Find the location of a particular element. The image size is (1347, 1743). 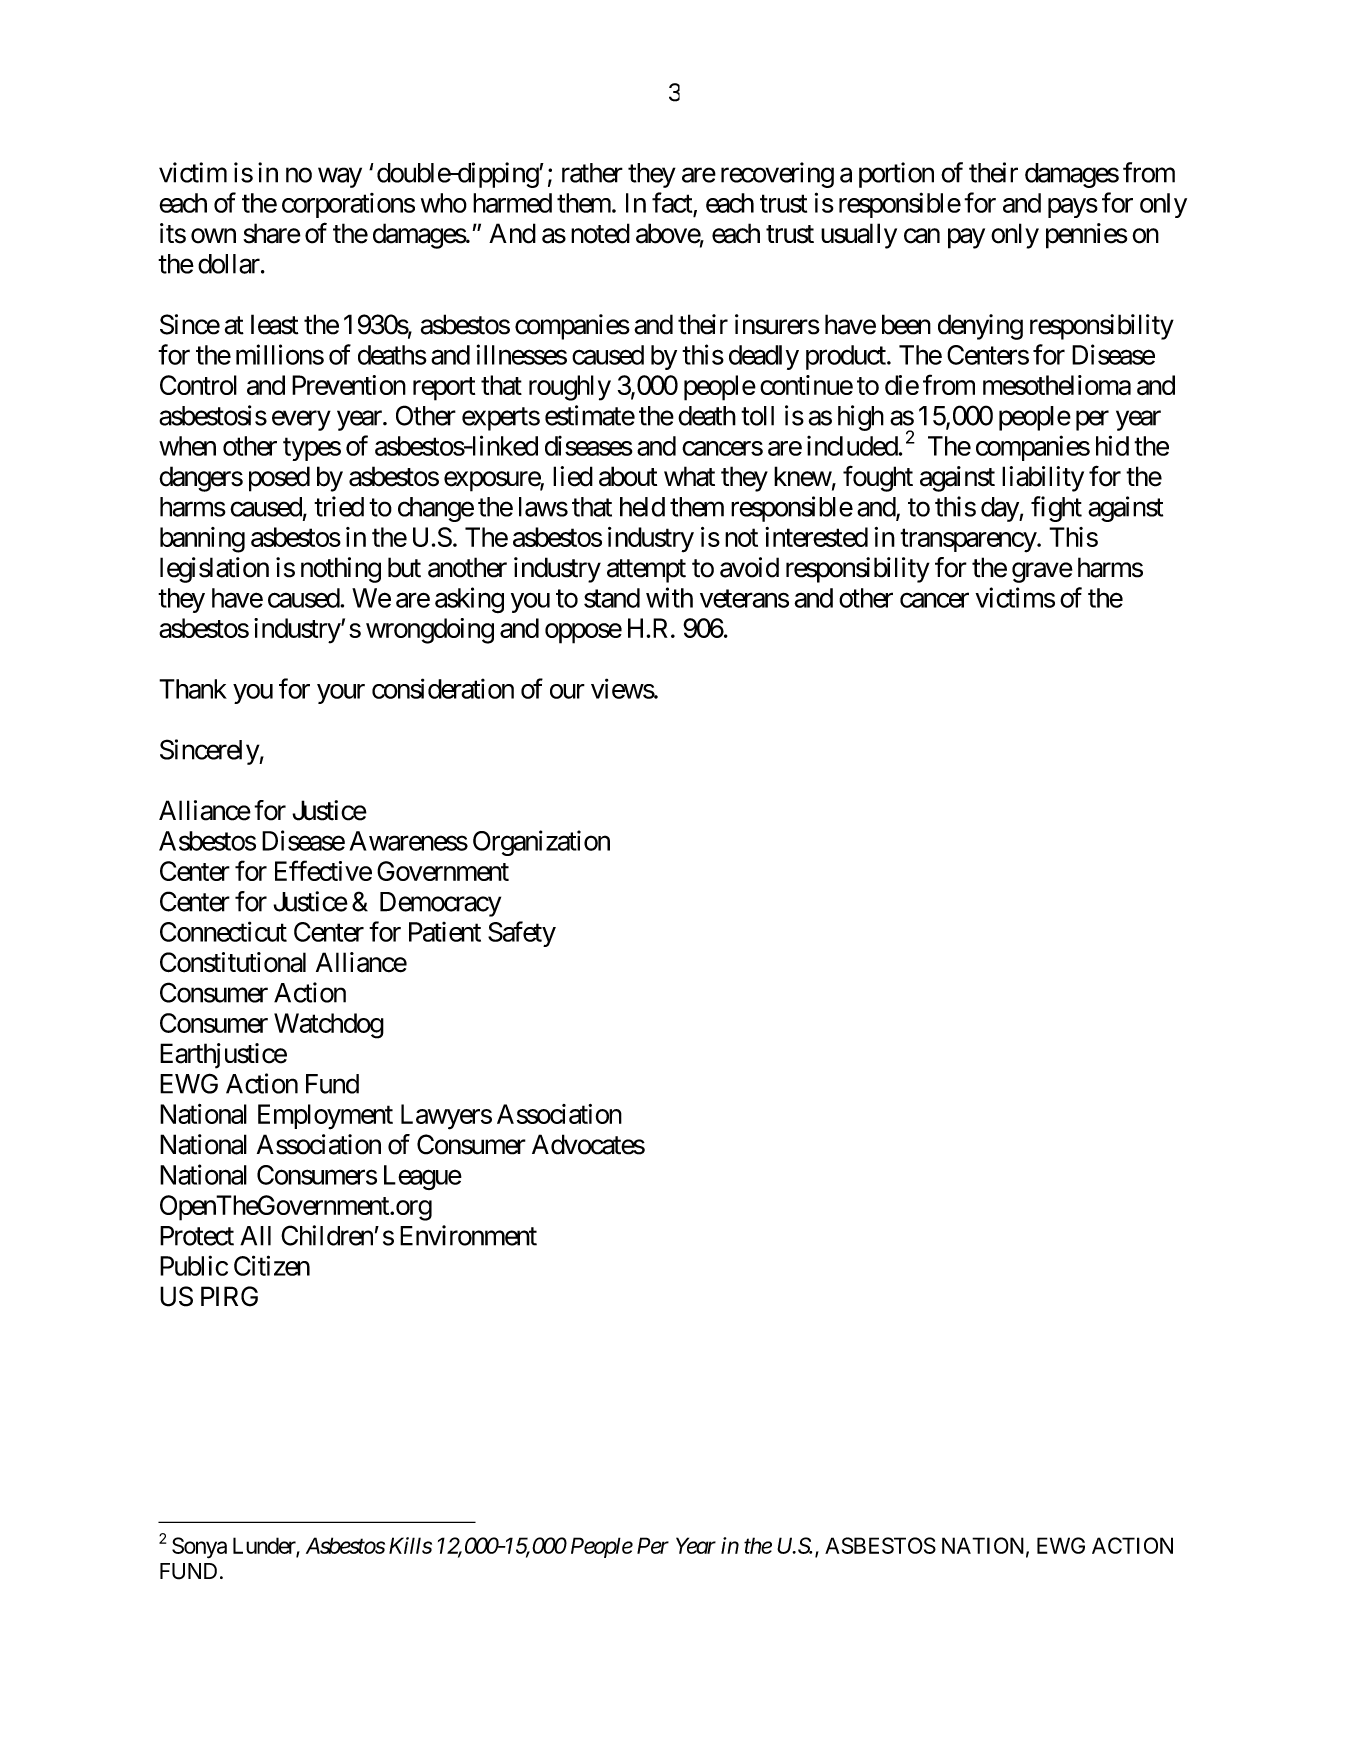

transparency is located at coordinates (969, 541).
